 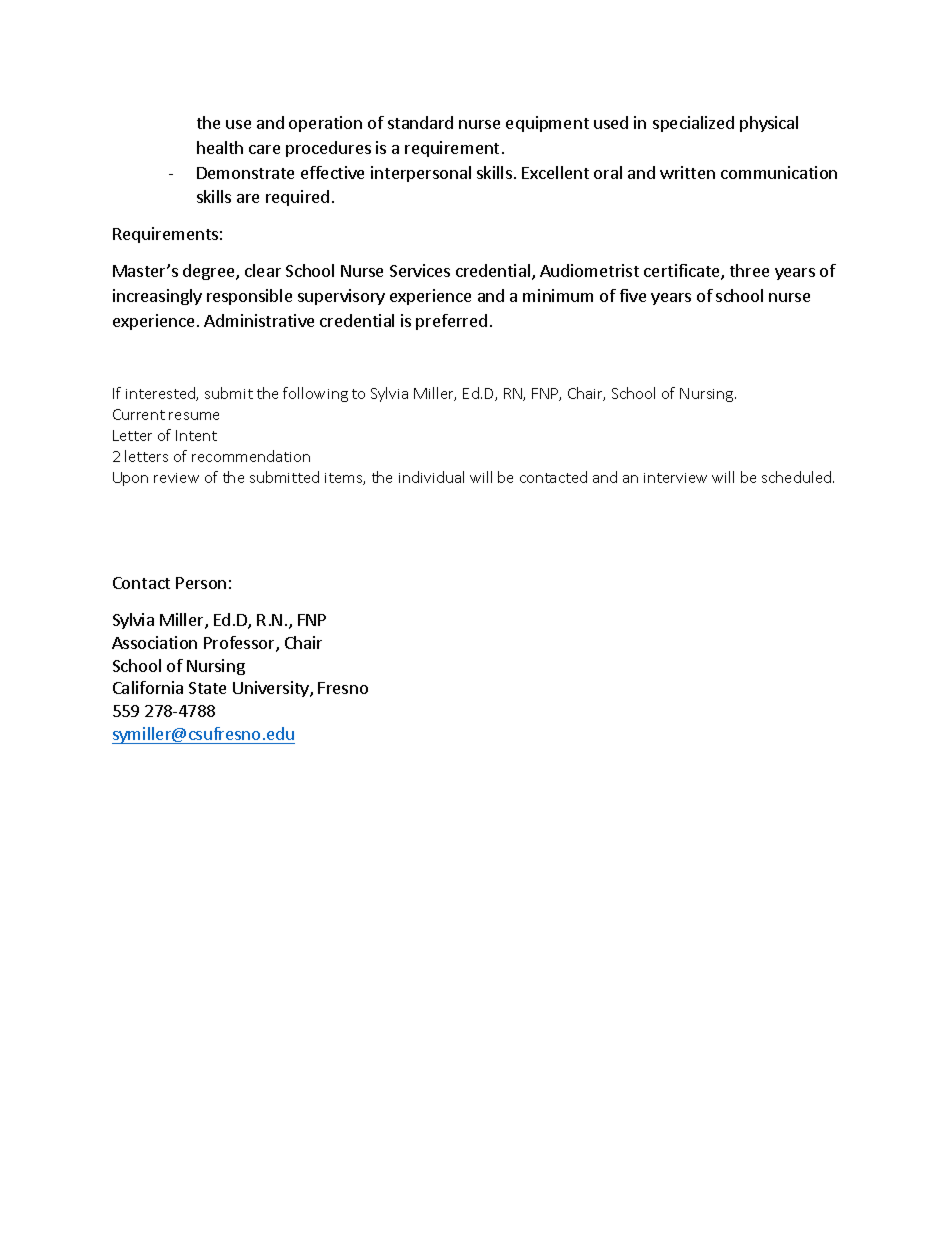 What do you see at coordinates (207, 688) in the screenshot?
I see `State` at bounding box center [207, 688].
